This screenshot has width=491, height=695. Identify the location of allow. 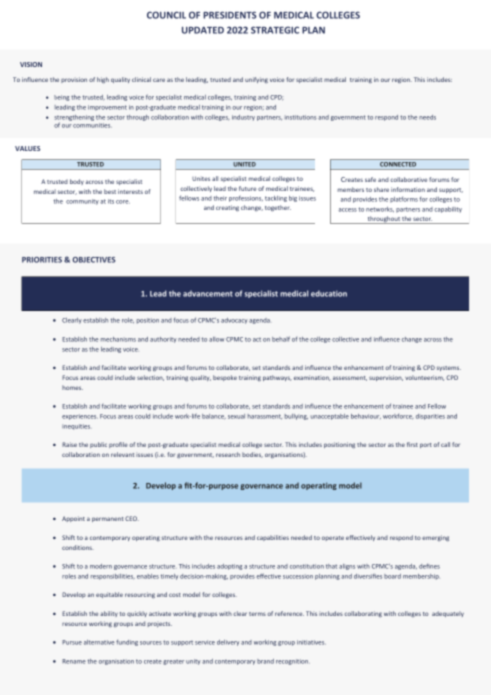
(216, 339).
